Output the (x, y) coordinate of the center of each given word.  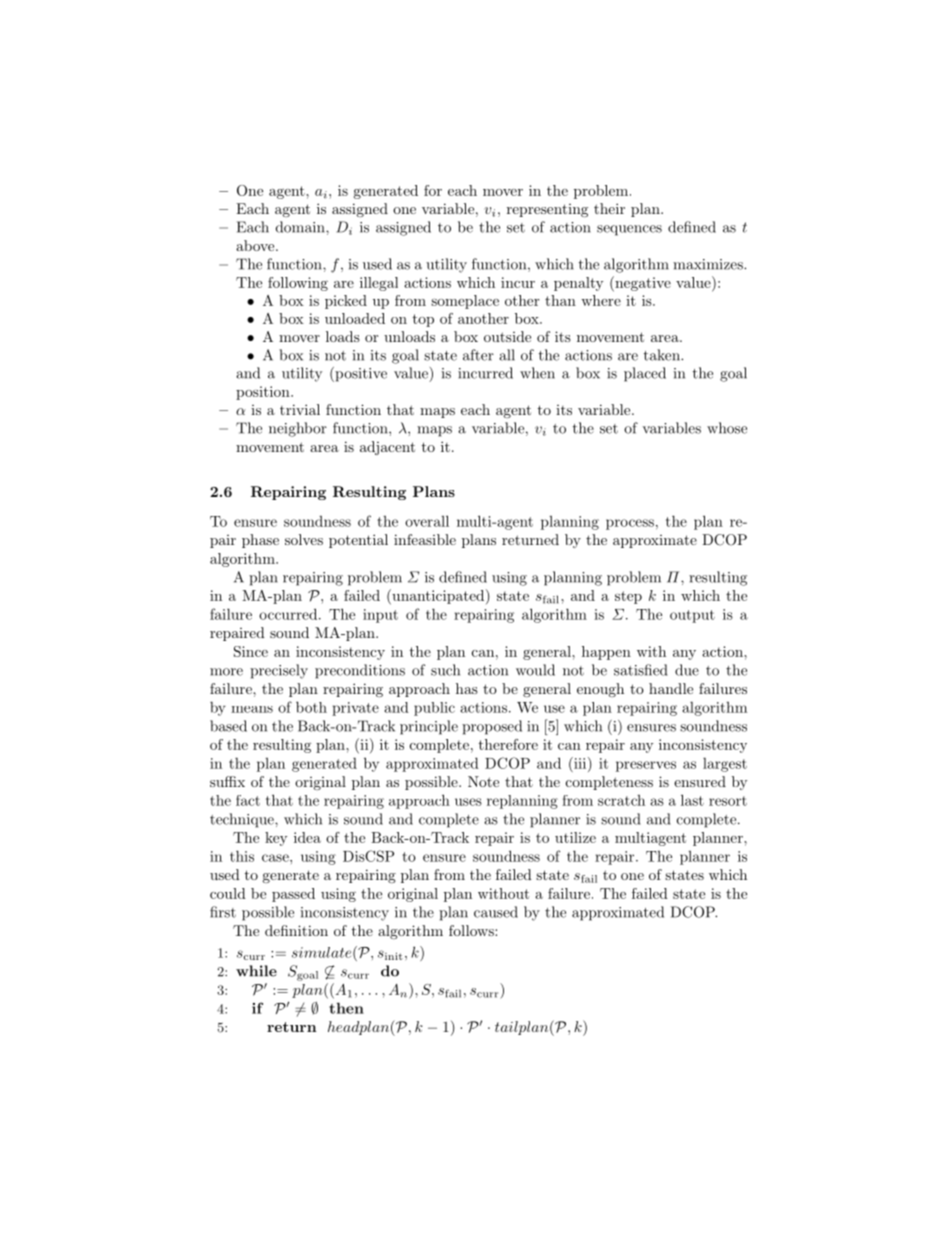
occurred (288, 614)
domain (301, 227)
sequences (629, 230)
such (445, 670)
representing (547, 210)
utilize (575, 837)
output (692, 616)
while (256, 971)
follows (472, 930)
